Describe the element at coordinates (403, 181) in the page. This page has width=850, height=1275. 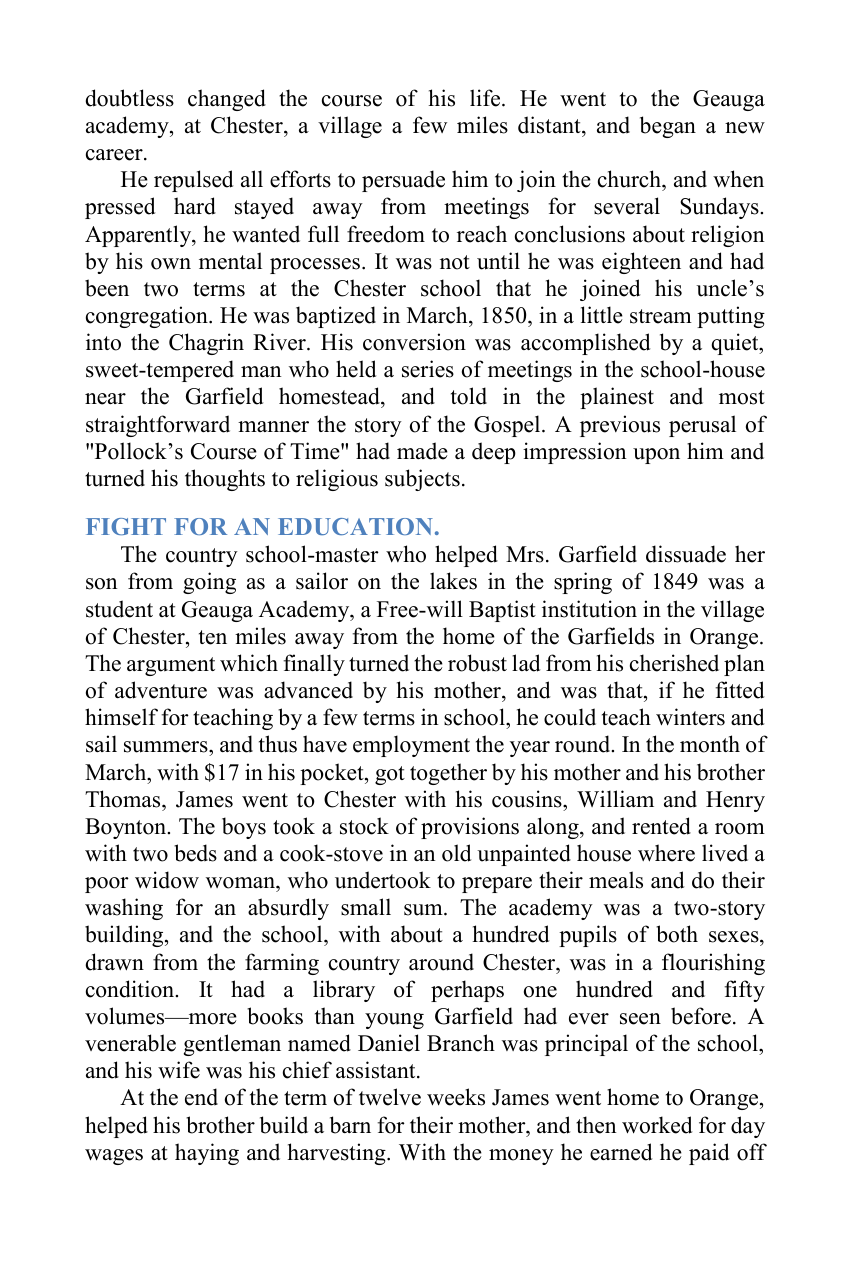
I see `persuade` at that location.
